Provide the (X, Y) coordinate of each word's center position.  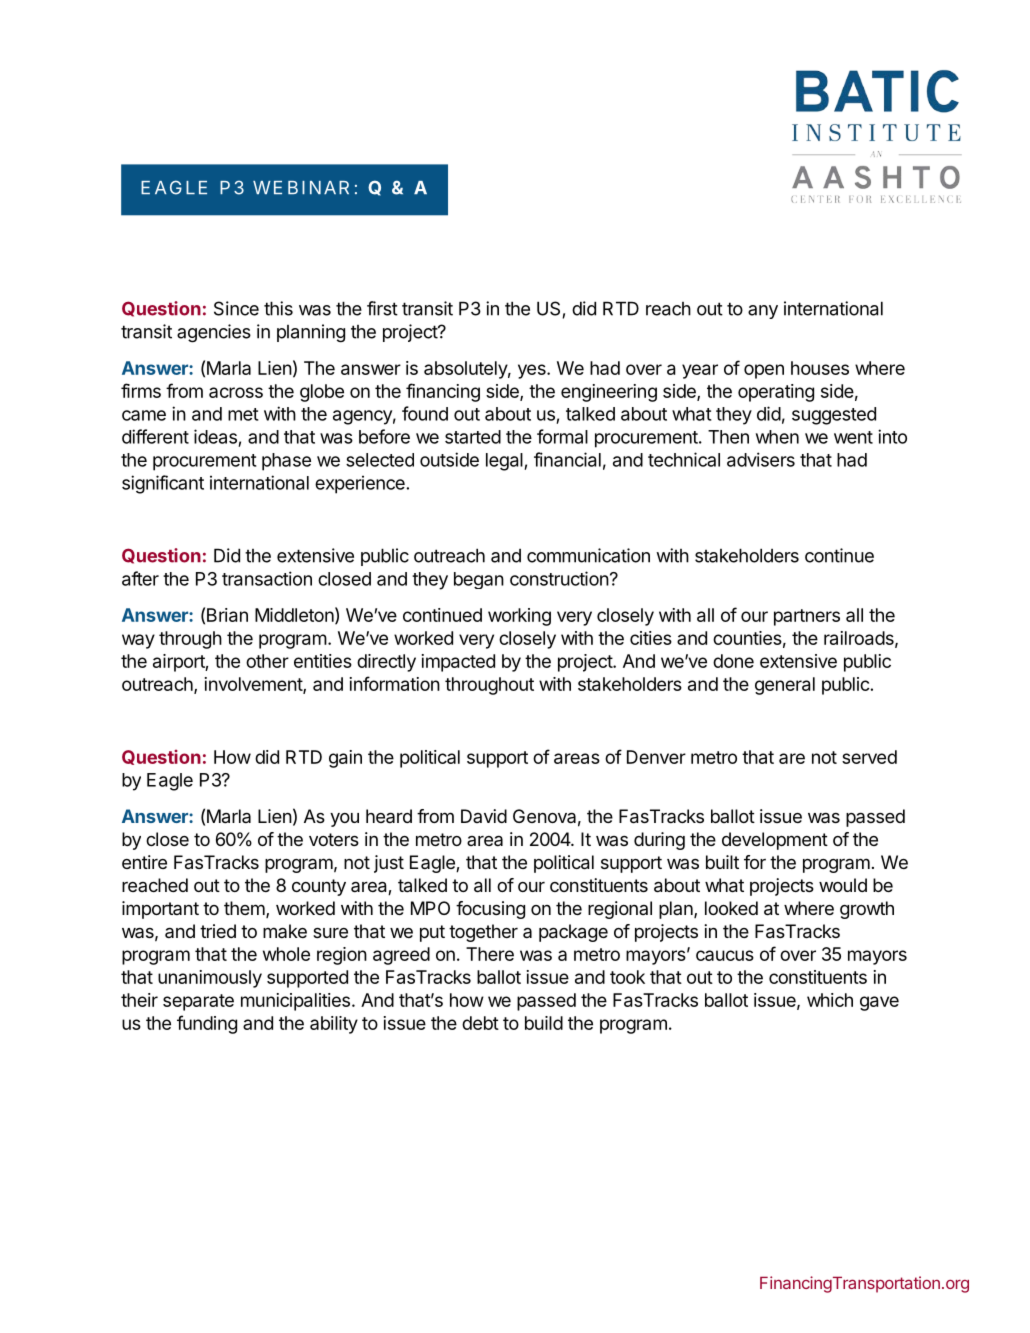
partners (807, 617)
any (763, 312)
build (544, 1023)
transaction (267, 578)
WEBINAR (301, 187)
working (519, 617)
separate (198, 1002)
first (382, 308)
